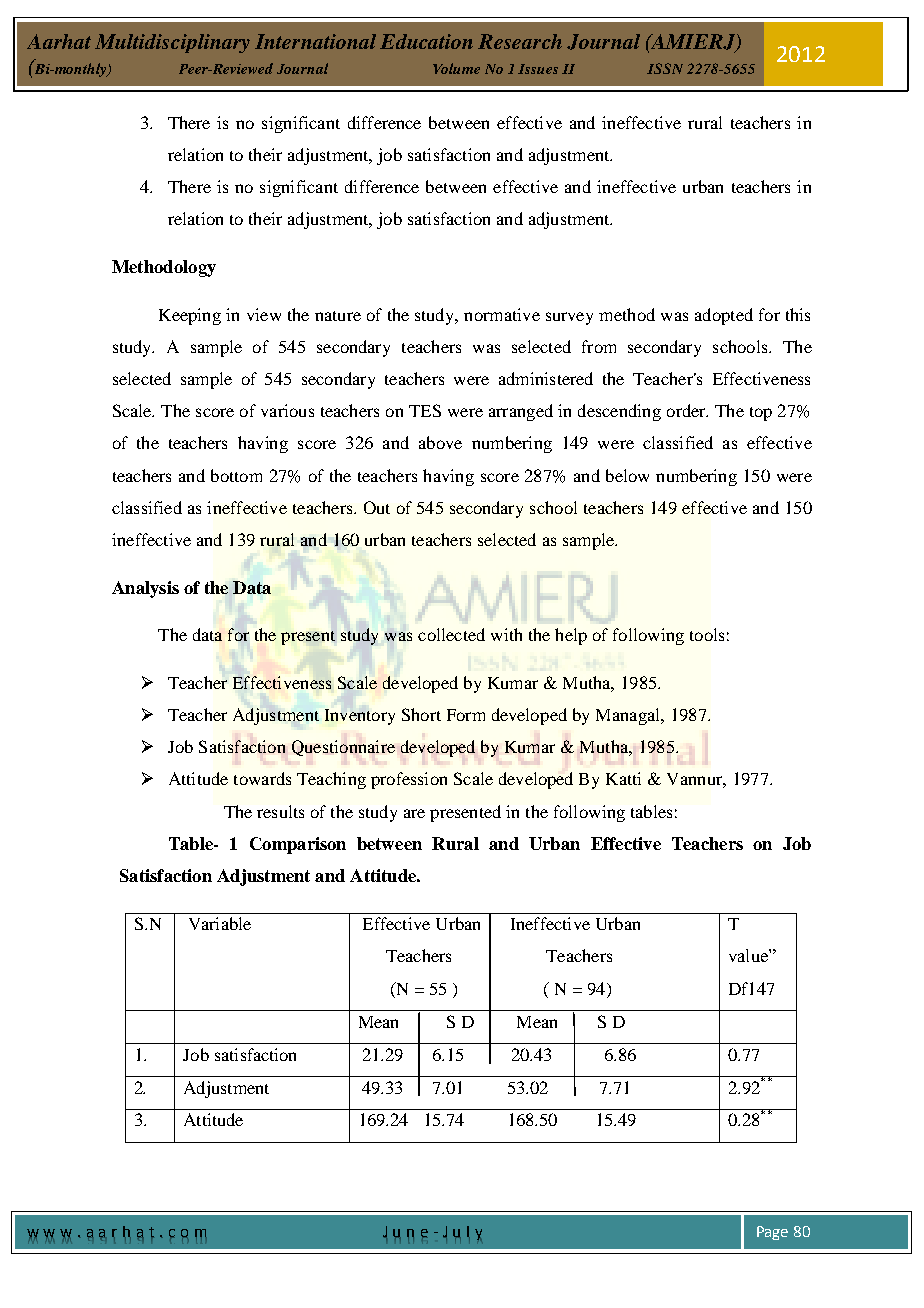  Describe the element at coordinates (456, 68) in the image. I see `Volume` at that location.
